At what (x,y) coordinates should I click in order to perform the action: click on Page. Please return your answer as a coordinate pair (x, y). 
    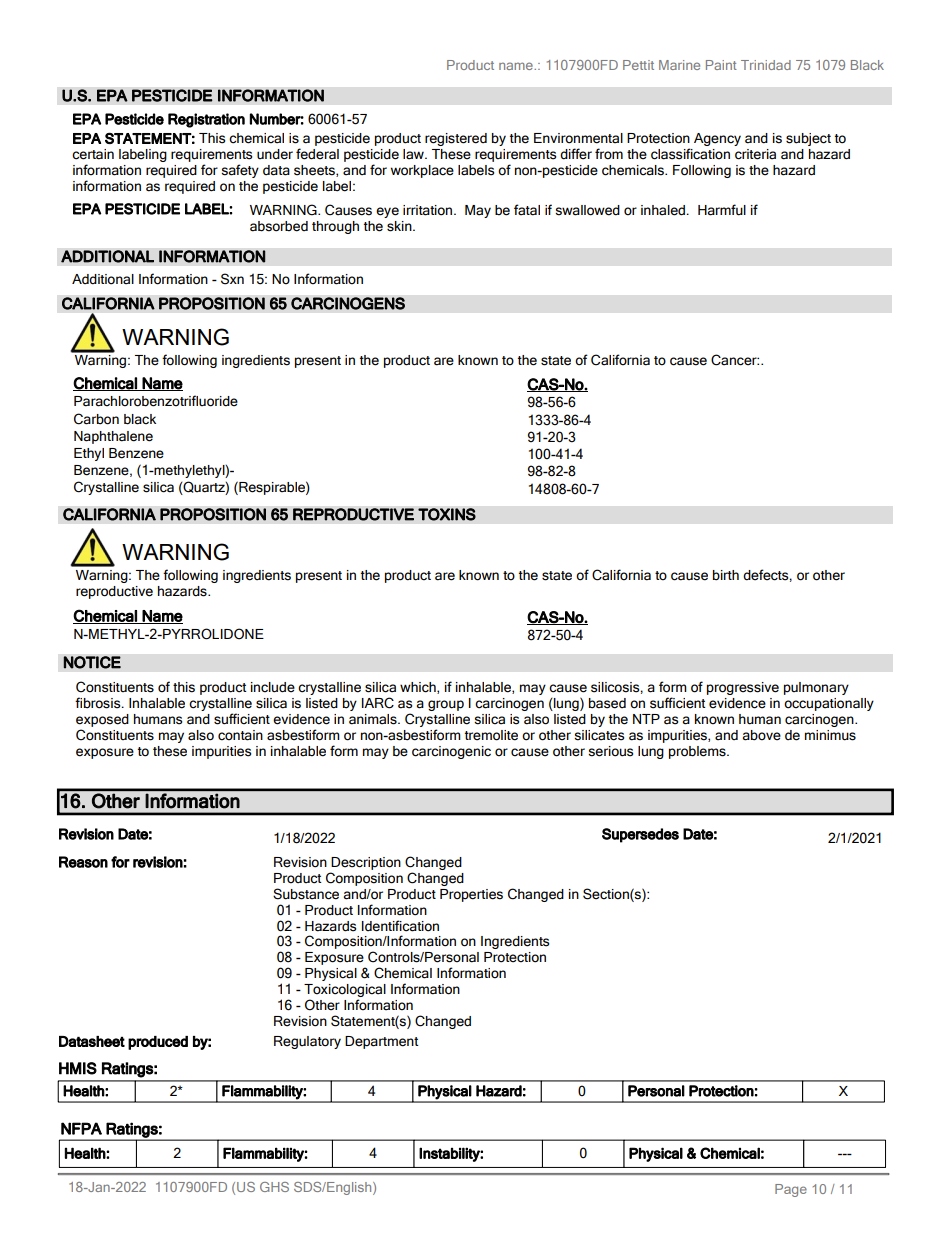
    Looking at the image, I should click on (791, 1190).
